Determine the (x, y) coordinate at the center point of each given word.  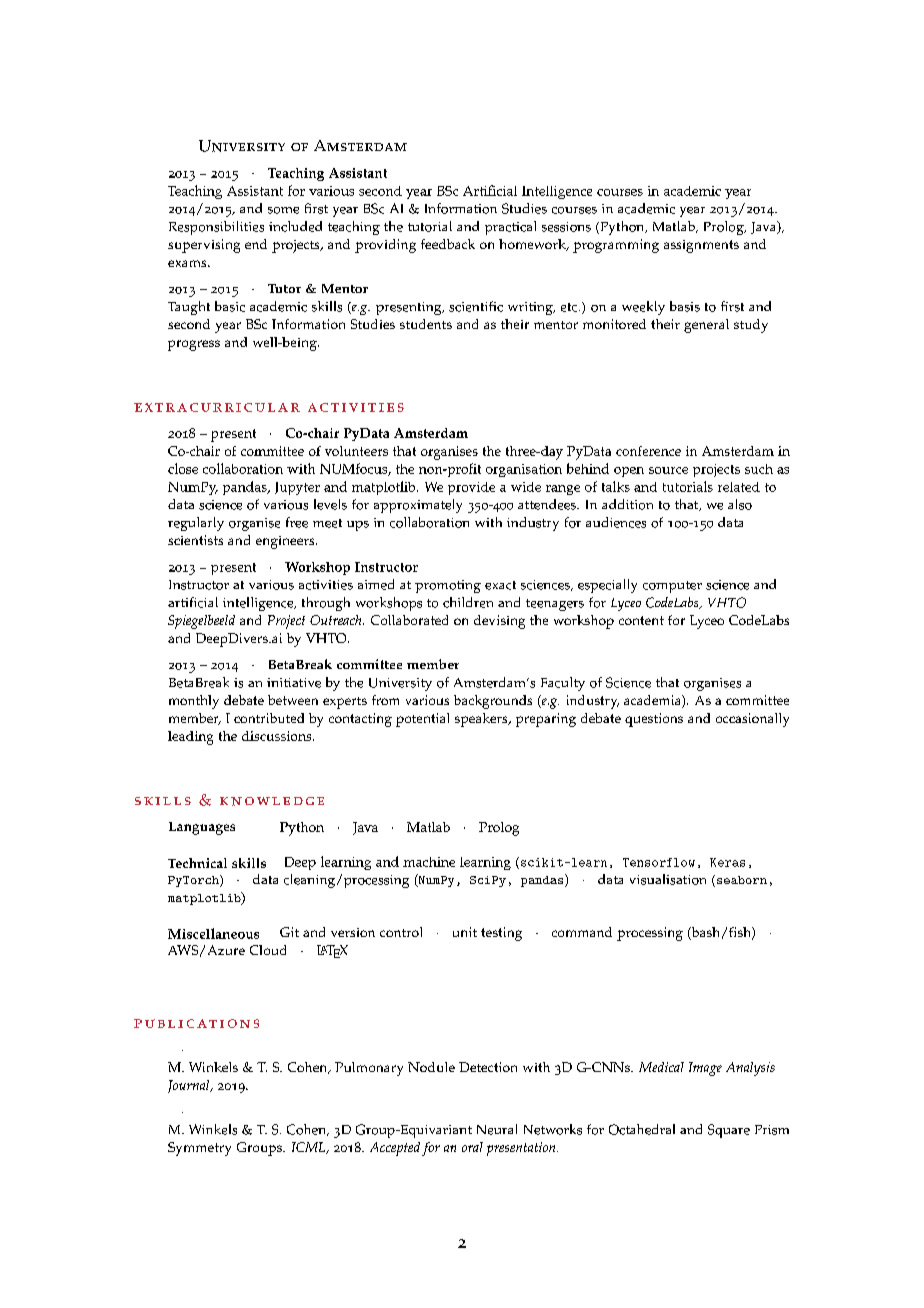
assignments (701, 246)
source (668, 470)
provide (471, 488)
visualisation (668, 879)
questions (654, 720)
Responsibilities (216, 228)
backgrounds (493, 702)
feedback (448, 244)
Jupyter (297, 488)
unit (465, 932)
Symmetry (199, 1149)
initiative (294, 683)
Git (289, 932)
